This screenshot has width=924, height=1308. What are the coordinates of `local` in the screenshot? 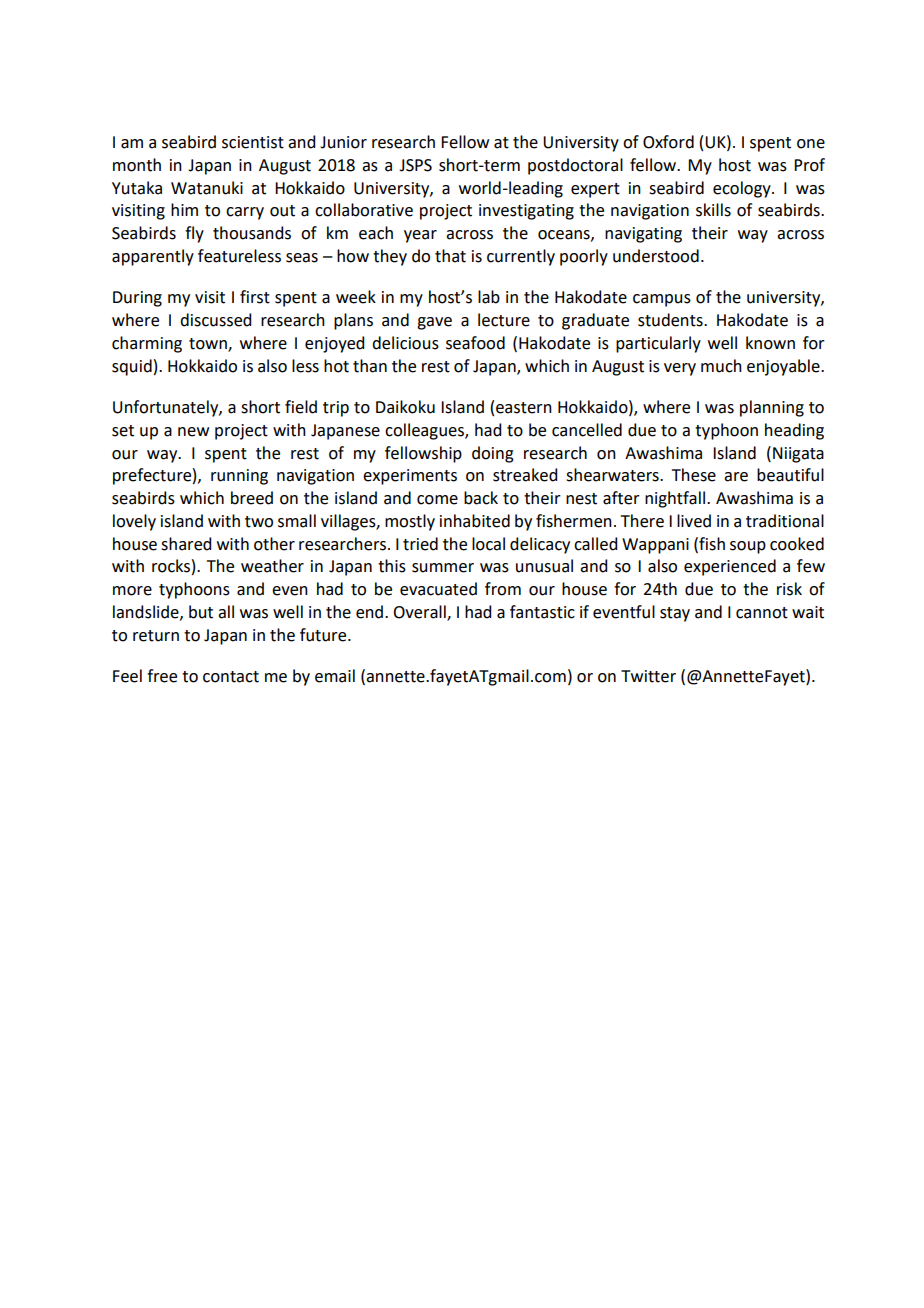 It's located at (488, 544).
